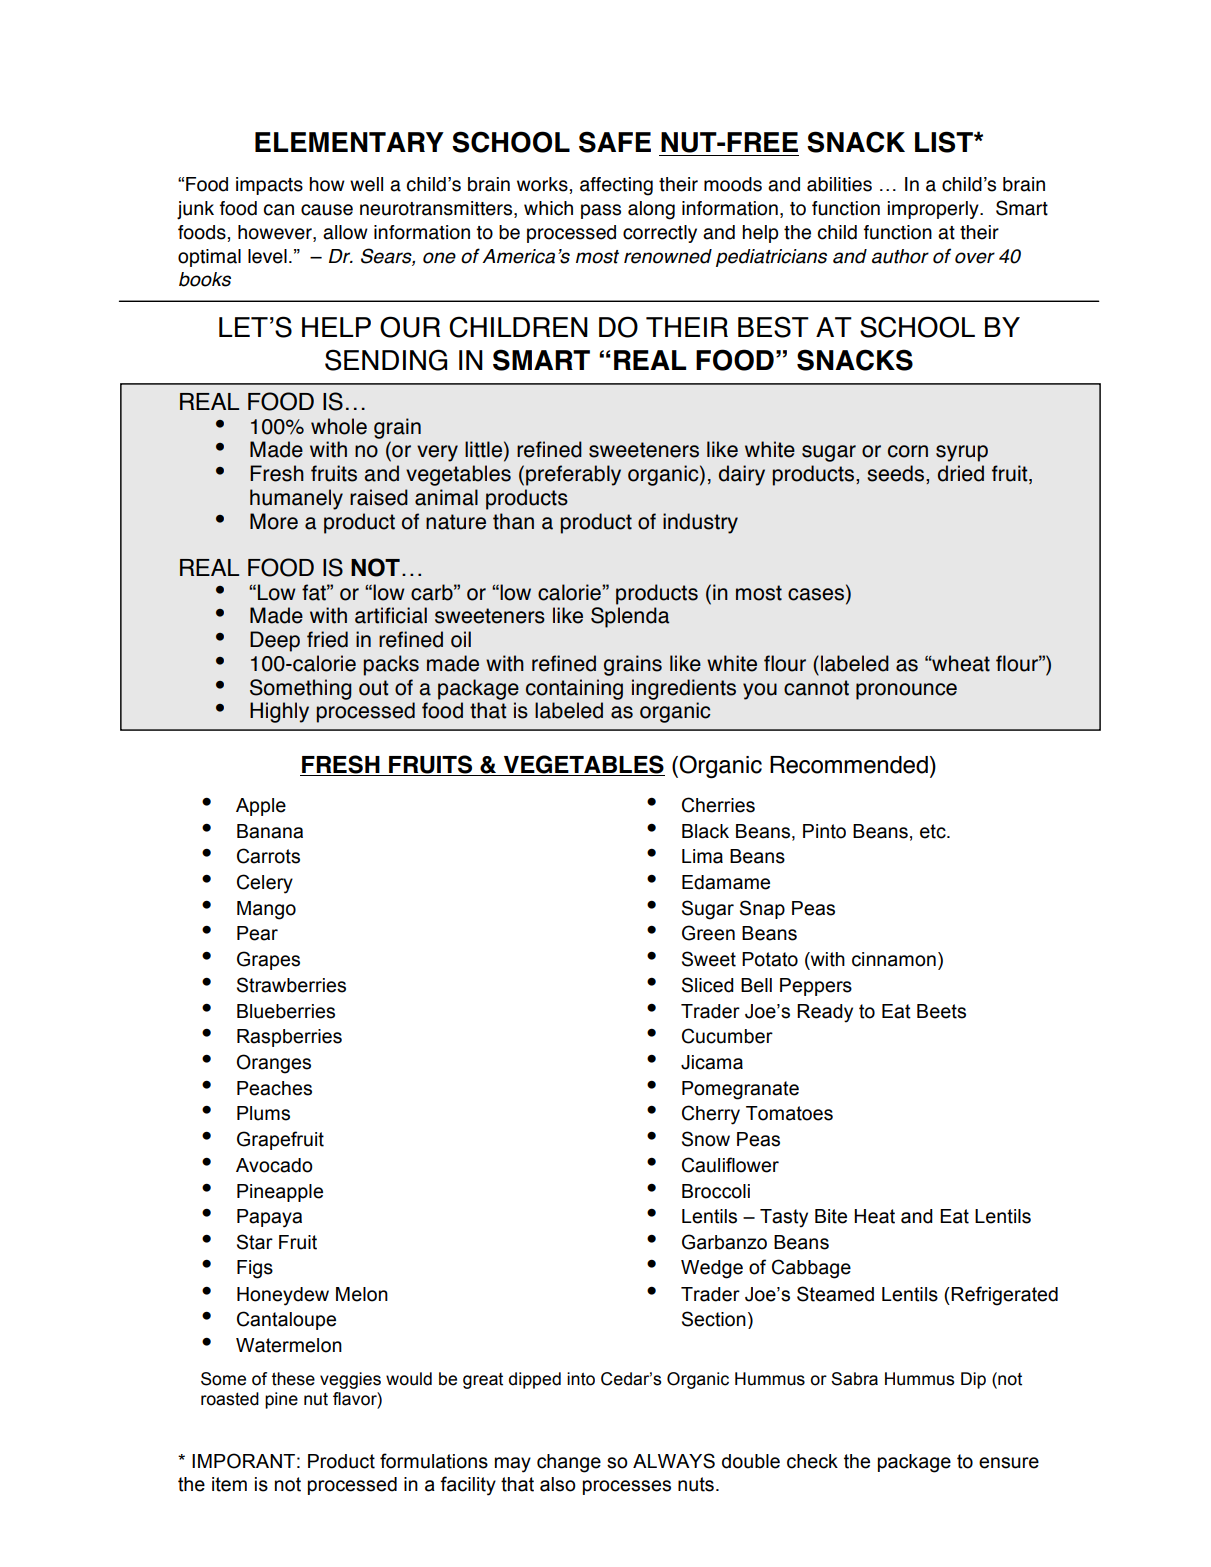 Image resolution: width=1211 pixels, height=1567 pixels. What do you see at coordinates (706, 1139) in the page?
I see `Snow` at bounding box center [706, 1139].
